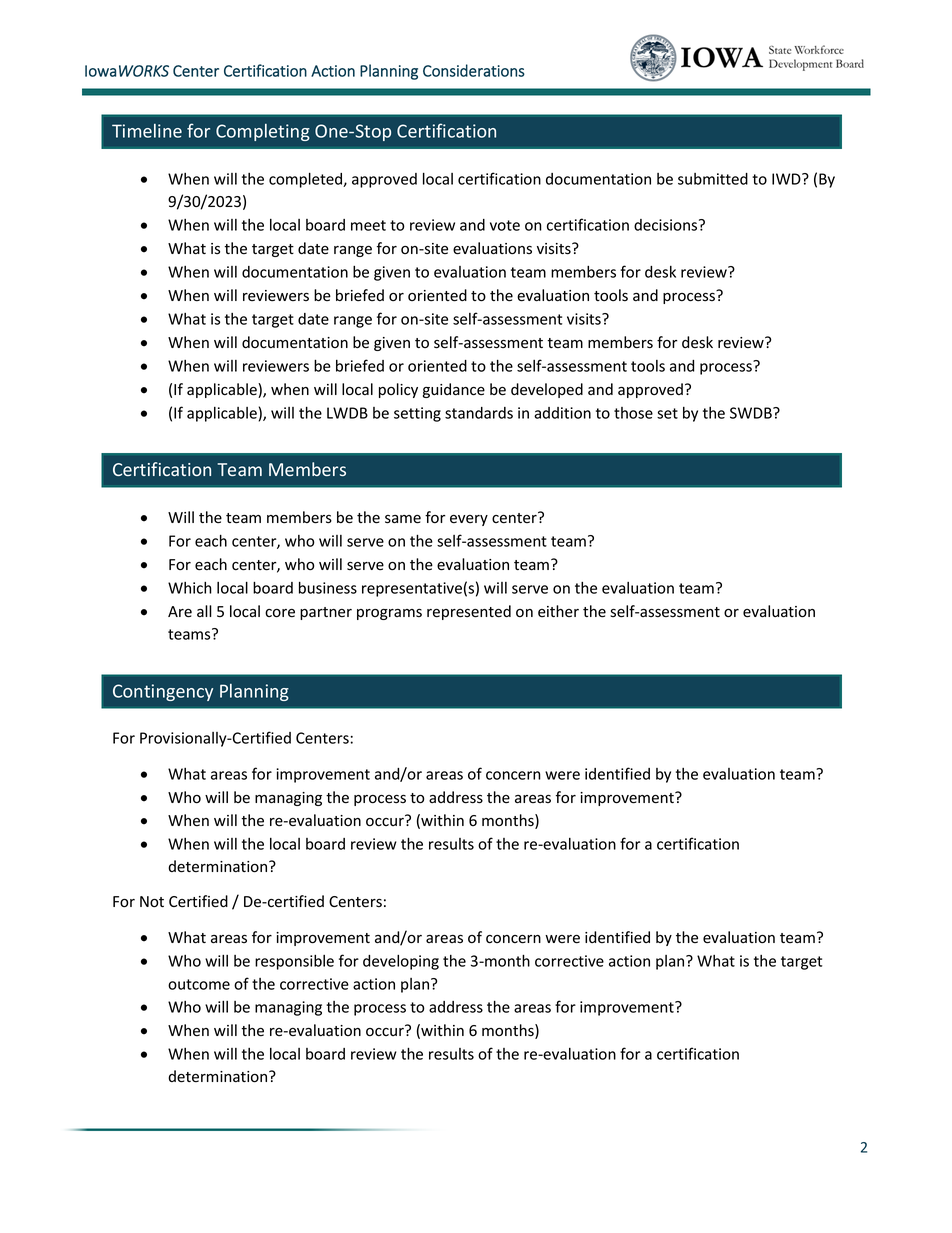 The height and width of the page is (1233, 952). I want to click on Which, so click(190, 588).
